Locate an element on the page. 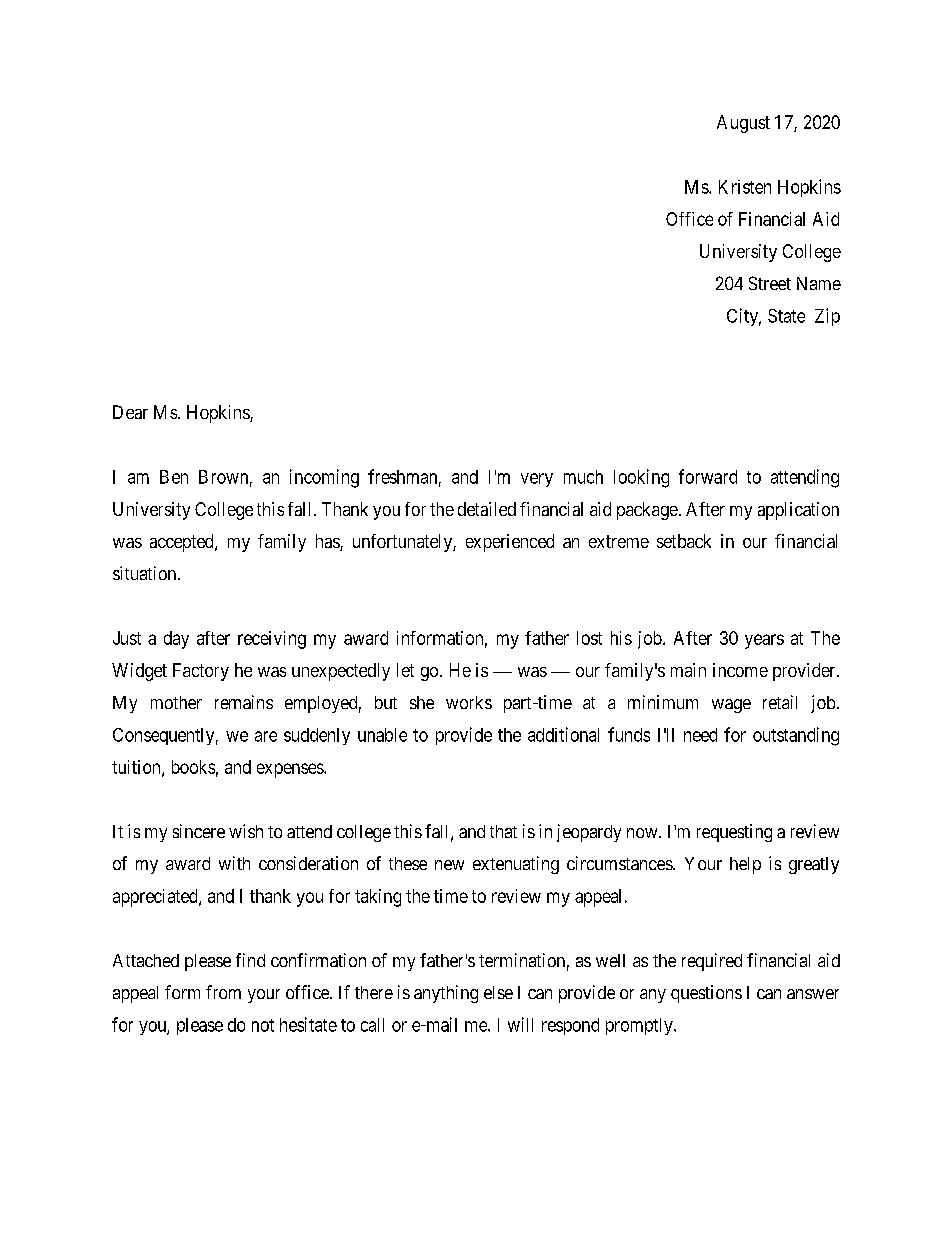 This image has width=952, height=1233. setback is located at coordinates (684, 541).
